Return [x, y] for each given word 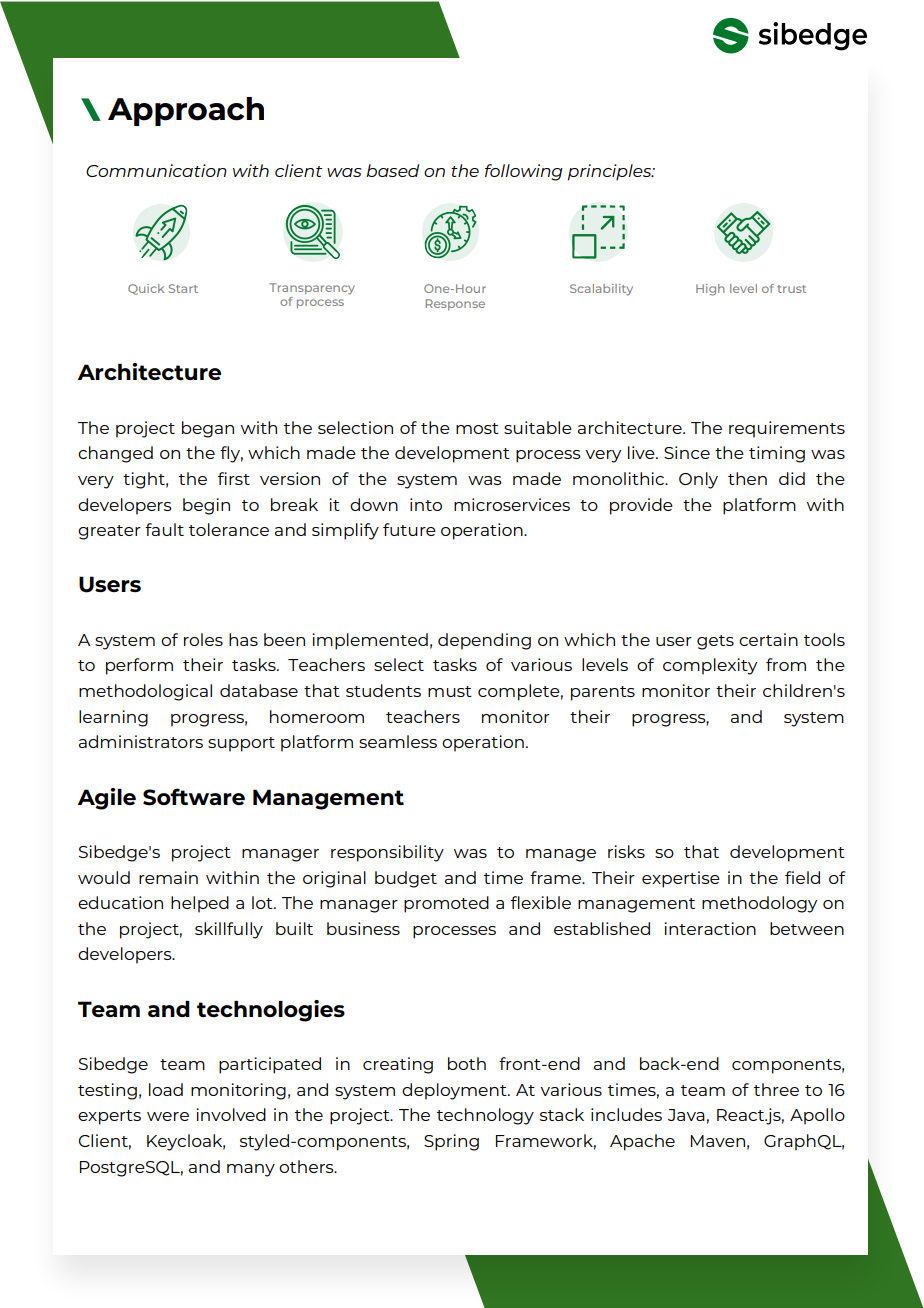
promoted [446, 904]
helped [200, 904]
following [524, 172]
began [208, 429]
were [168, 1116]
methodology [759, 904]
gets [715, 642]
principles [611, 172]
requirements [787, 429]
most [477, 428]
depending [484, 641]
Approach [186, 111]
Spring [451, 1142]
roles [203, 639]
